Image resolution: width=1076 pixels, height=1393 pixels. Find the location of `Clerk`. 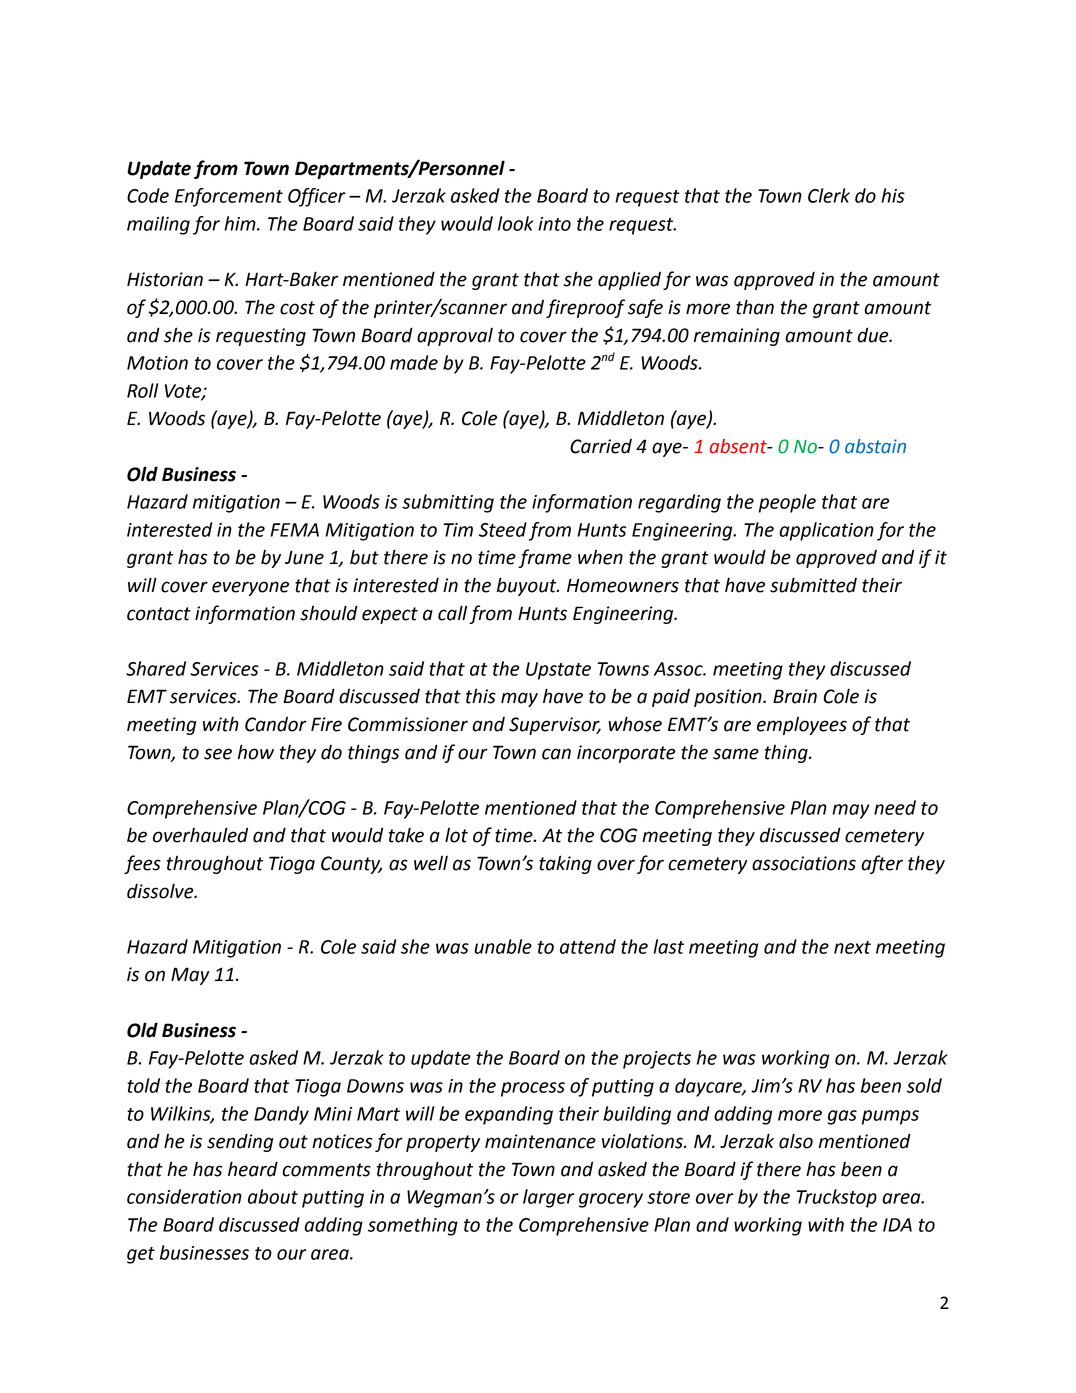

Clerk is located at coordinates (829, 195).
